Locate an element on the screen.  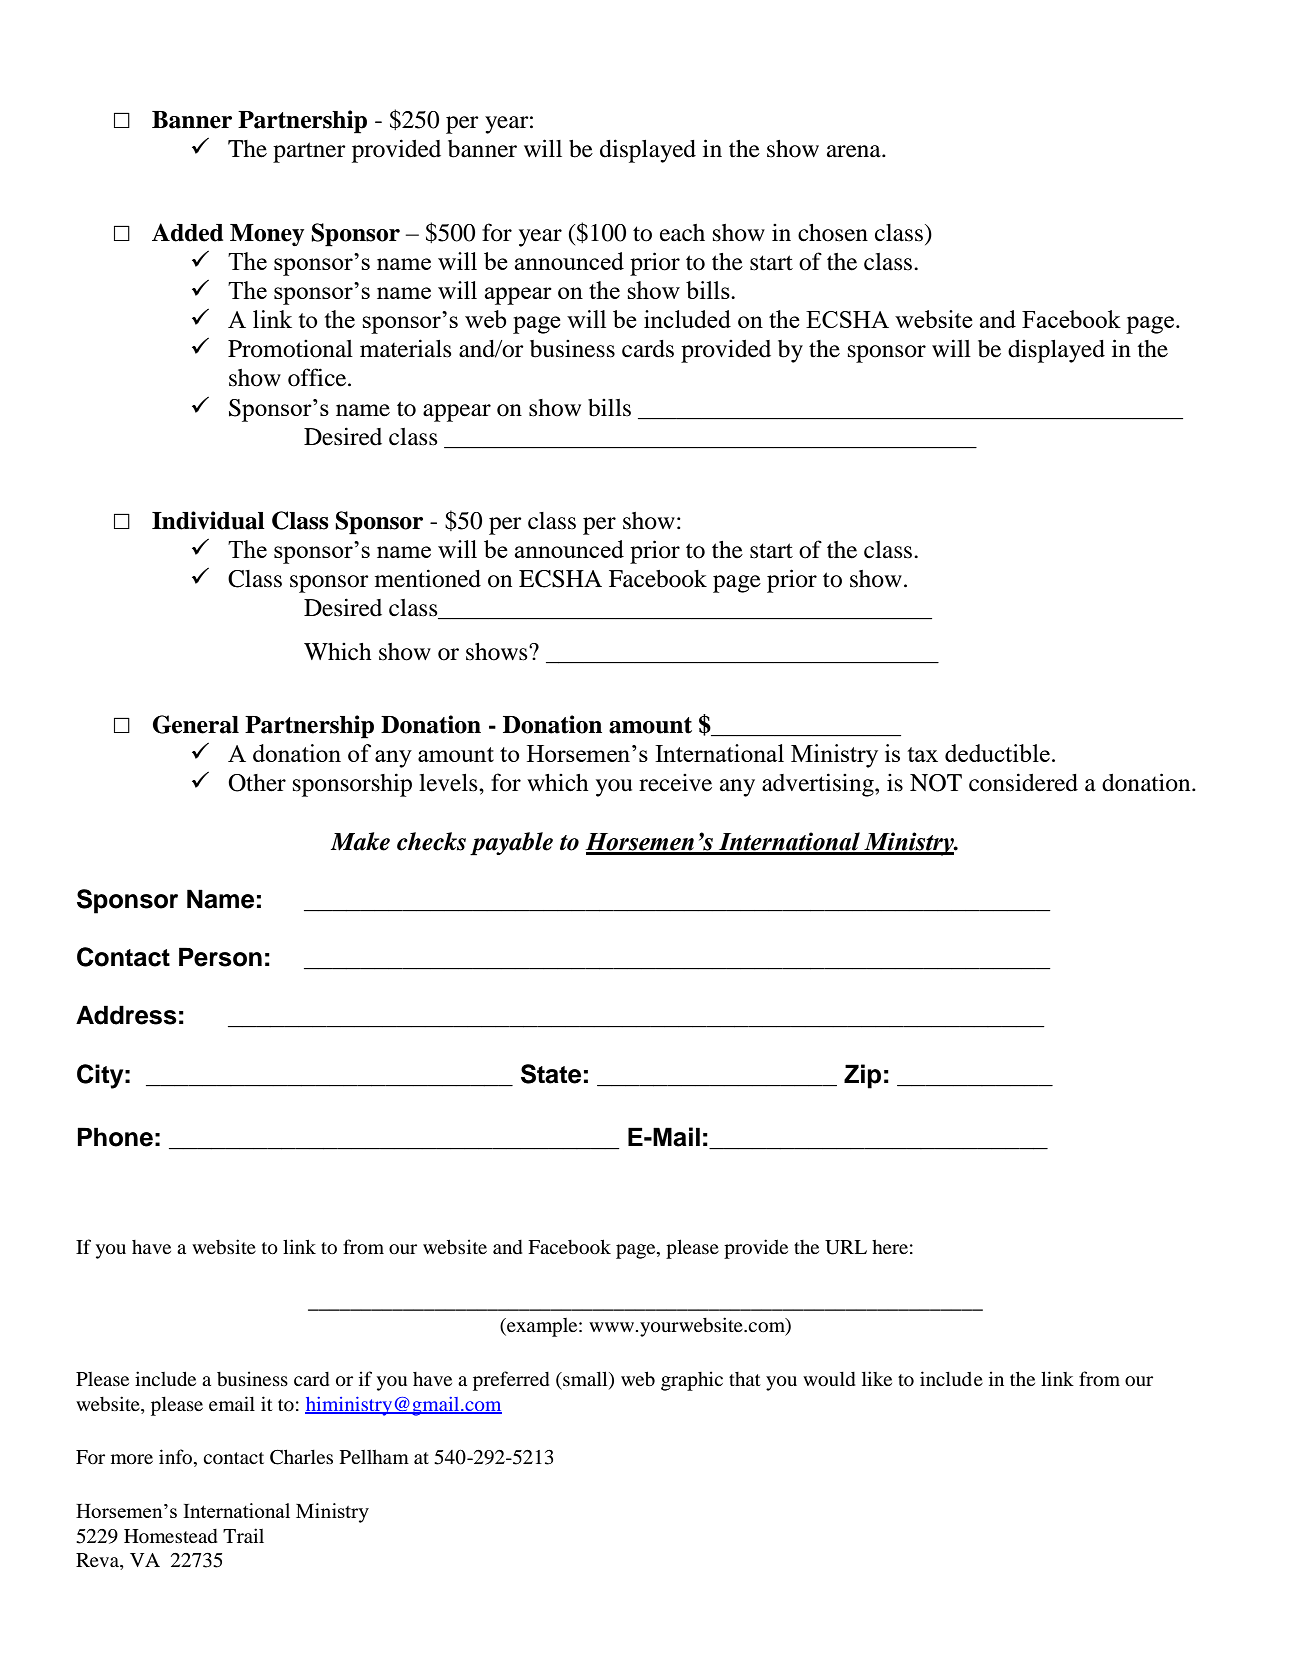
arena is located at coordinates (855, 151).
